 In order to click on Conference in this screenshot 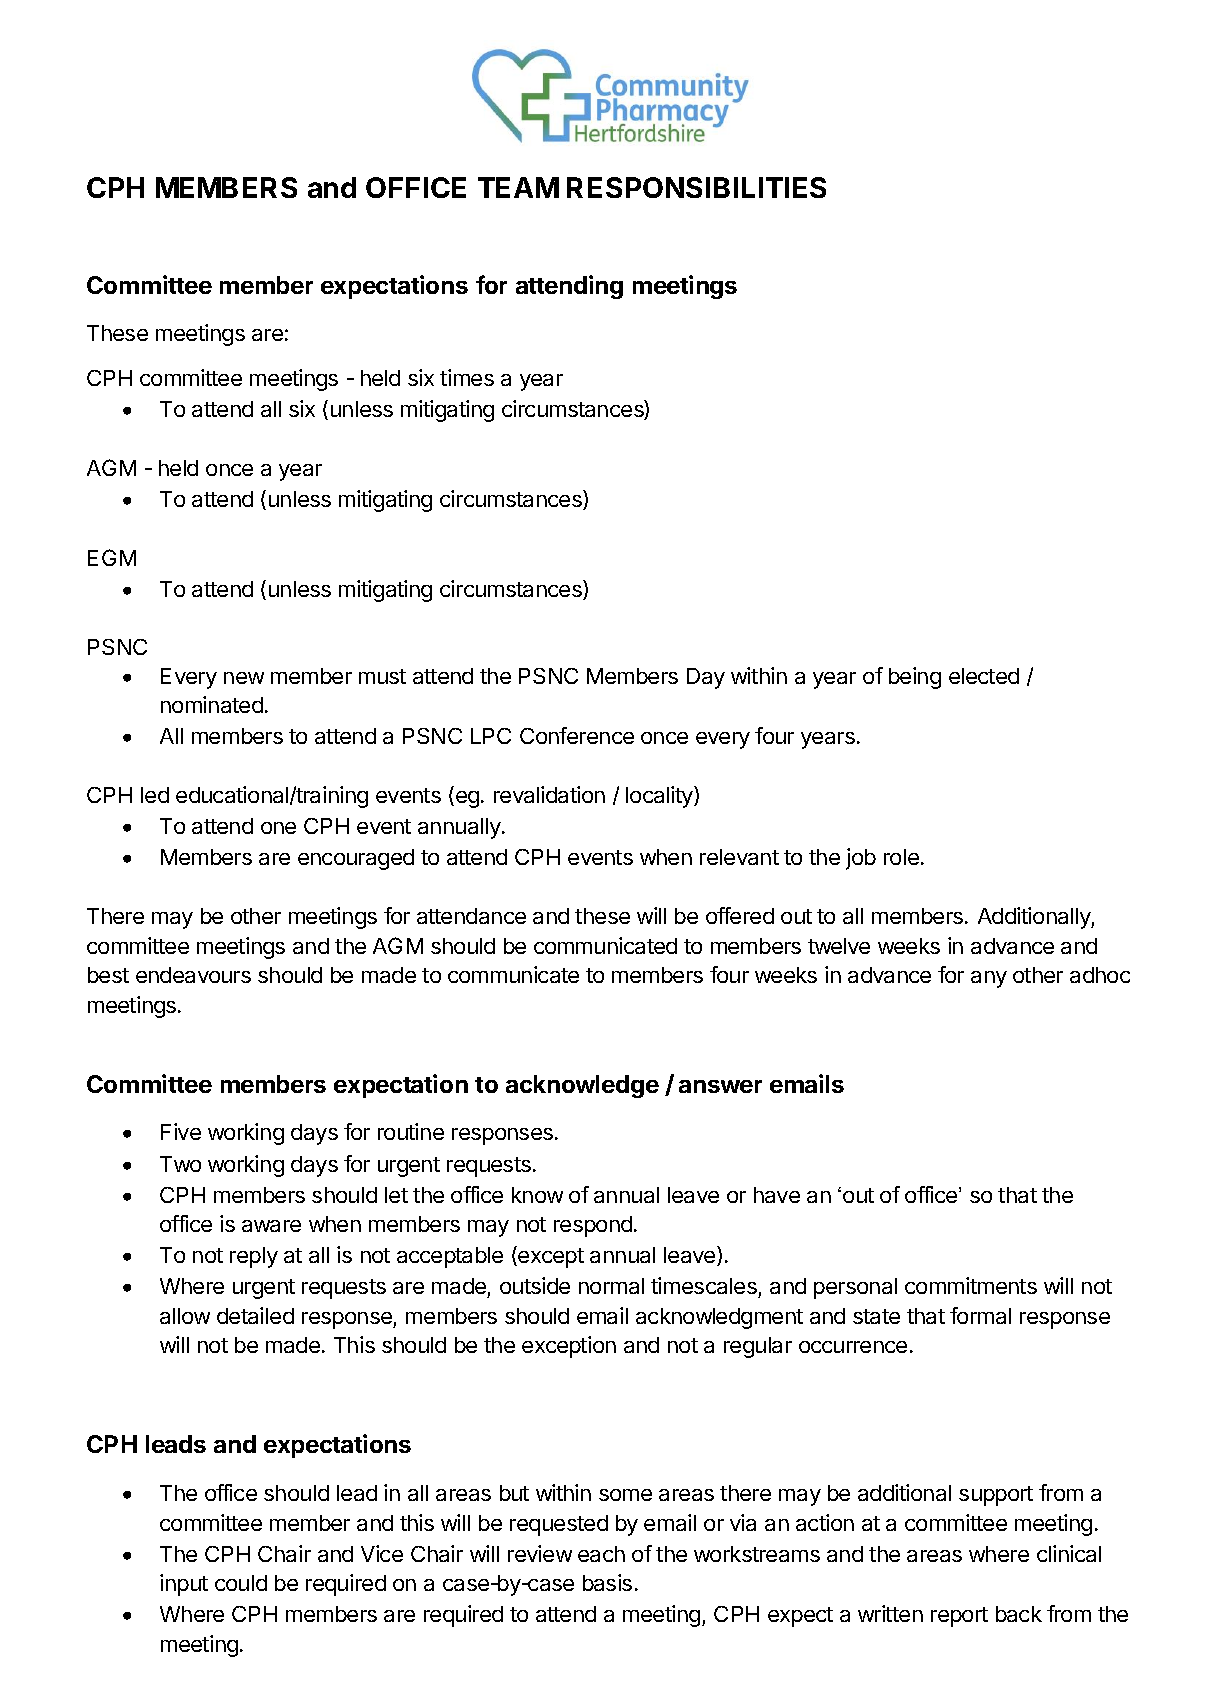, I will do `click(577, 735)`.
